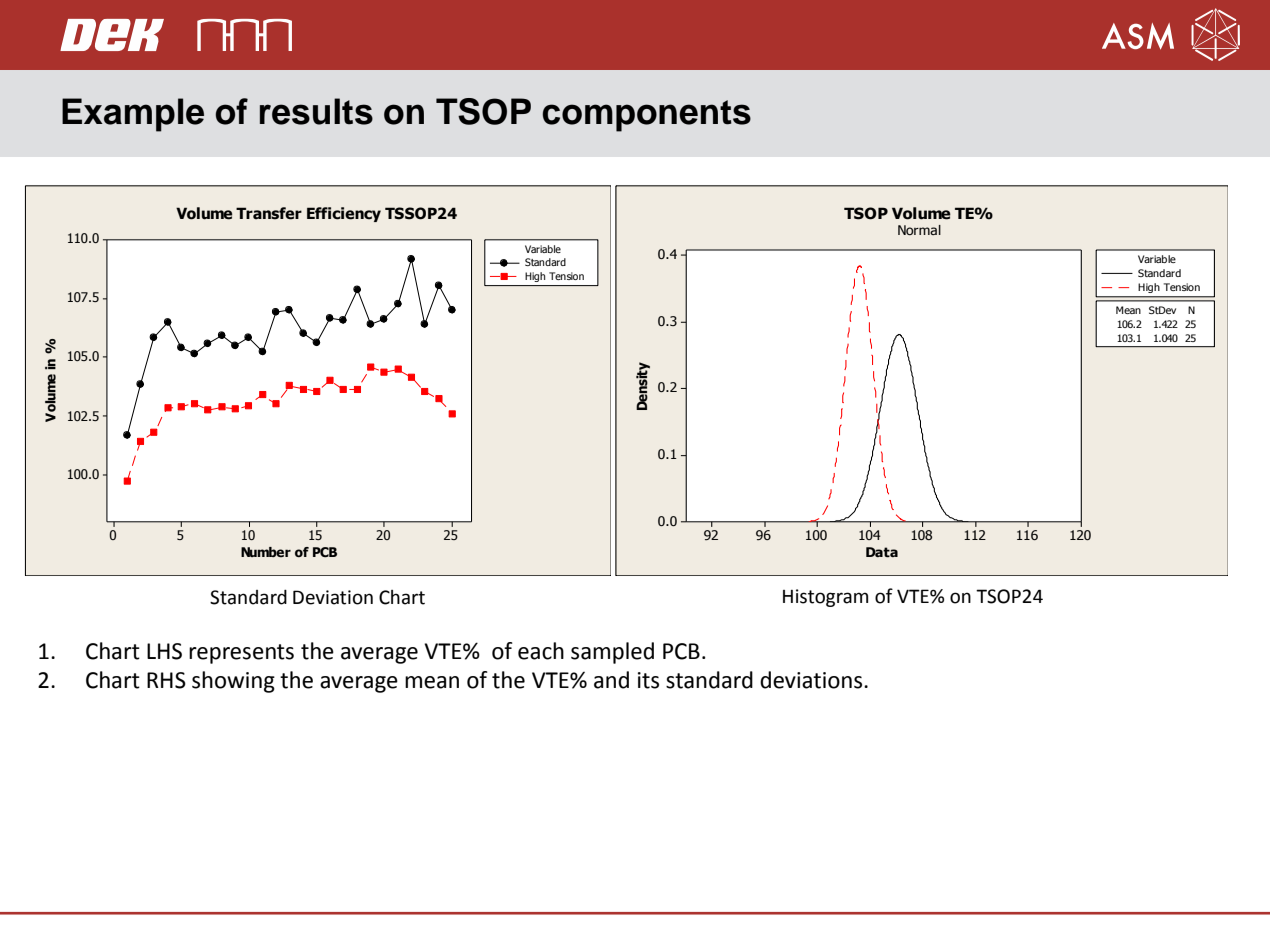 Image resolution: width=1270 pixels, height=952 pixels. I want to click on Transfer, so click(269, 213).
